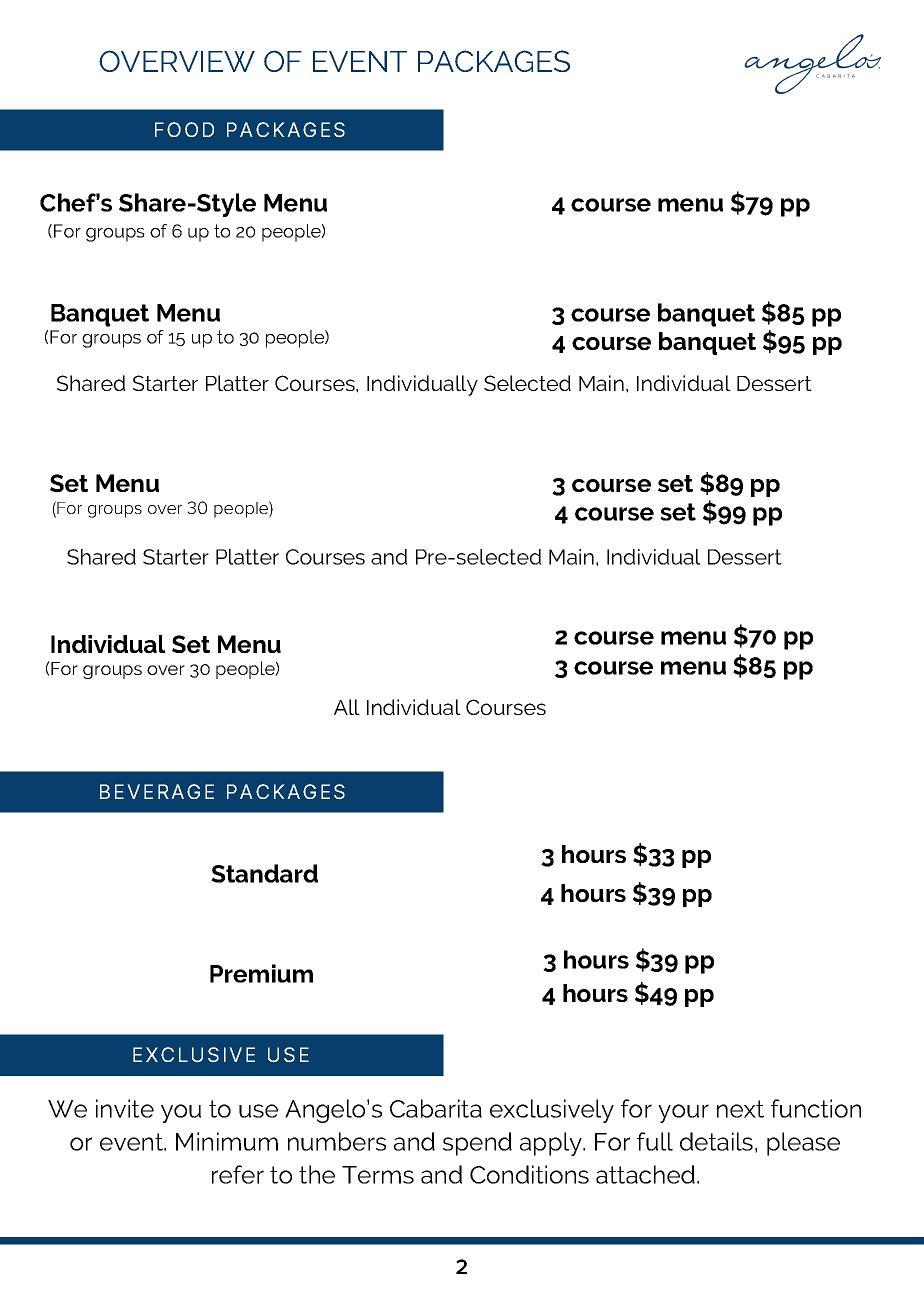 The height and width of the page is (1309, 924). Describe the element at coordinates (740, 1109) in the page. I see `next` at that location.
